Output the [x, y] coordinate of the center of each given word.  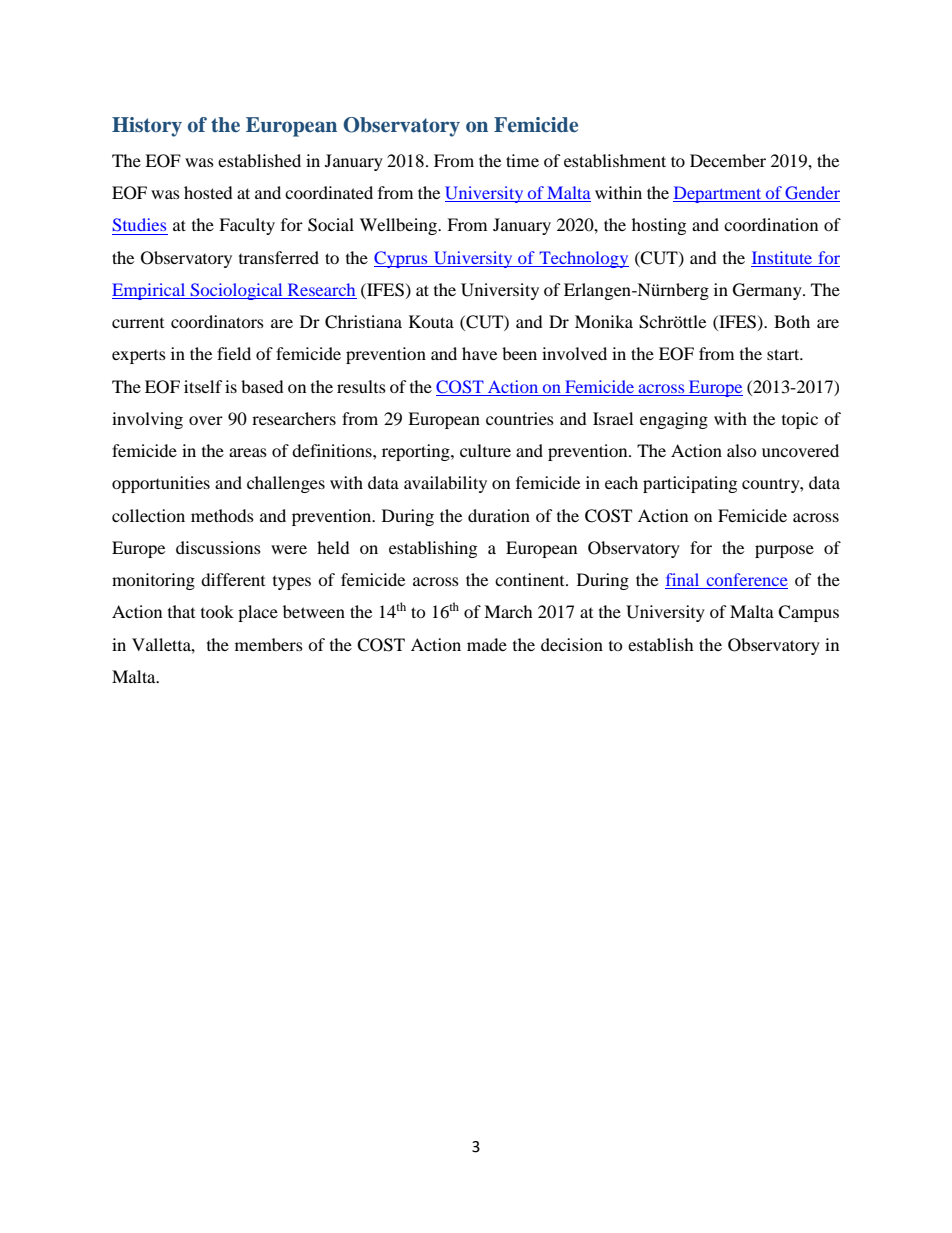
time [522, 160]
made [487, 644]
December [728, 160]
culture [485, 450]
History [147, 127]
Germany [768, 291]
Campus [808, 613]
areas [248, 452]
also [742, 450]
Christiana [363, 322]
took [217, 611]
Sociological [236, 291]
